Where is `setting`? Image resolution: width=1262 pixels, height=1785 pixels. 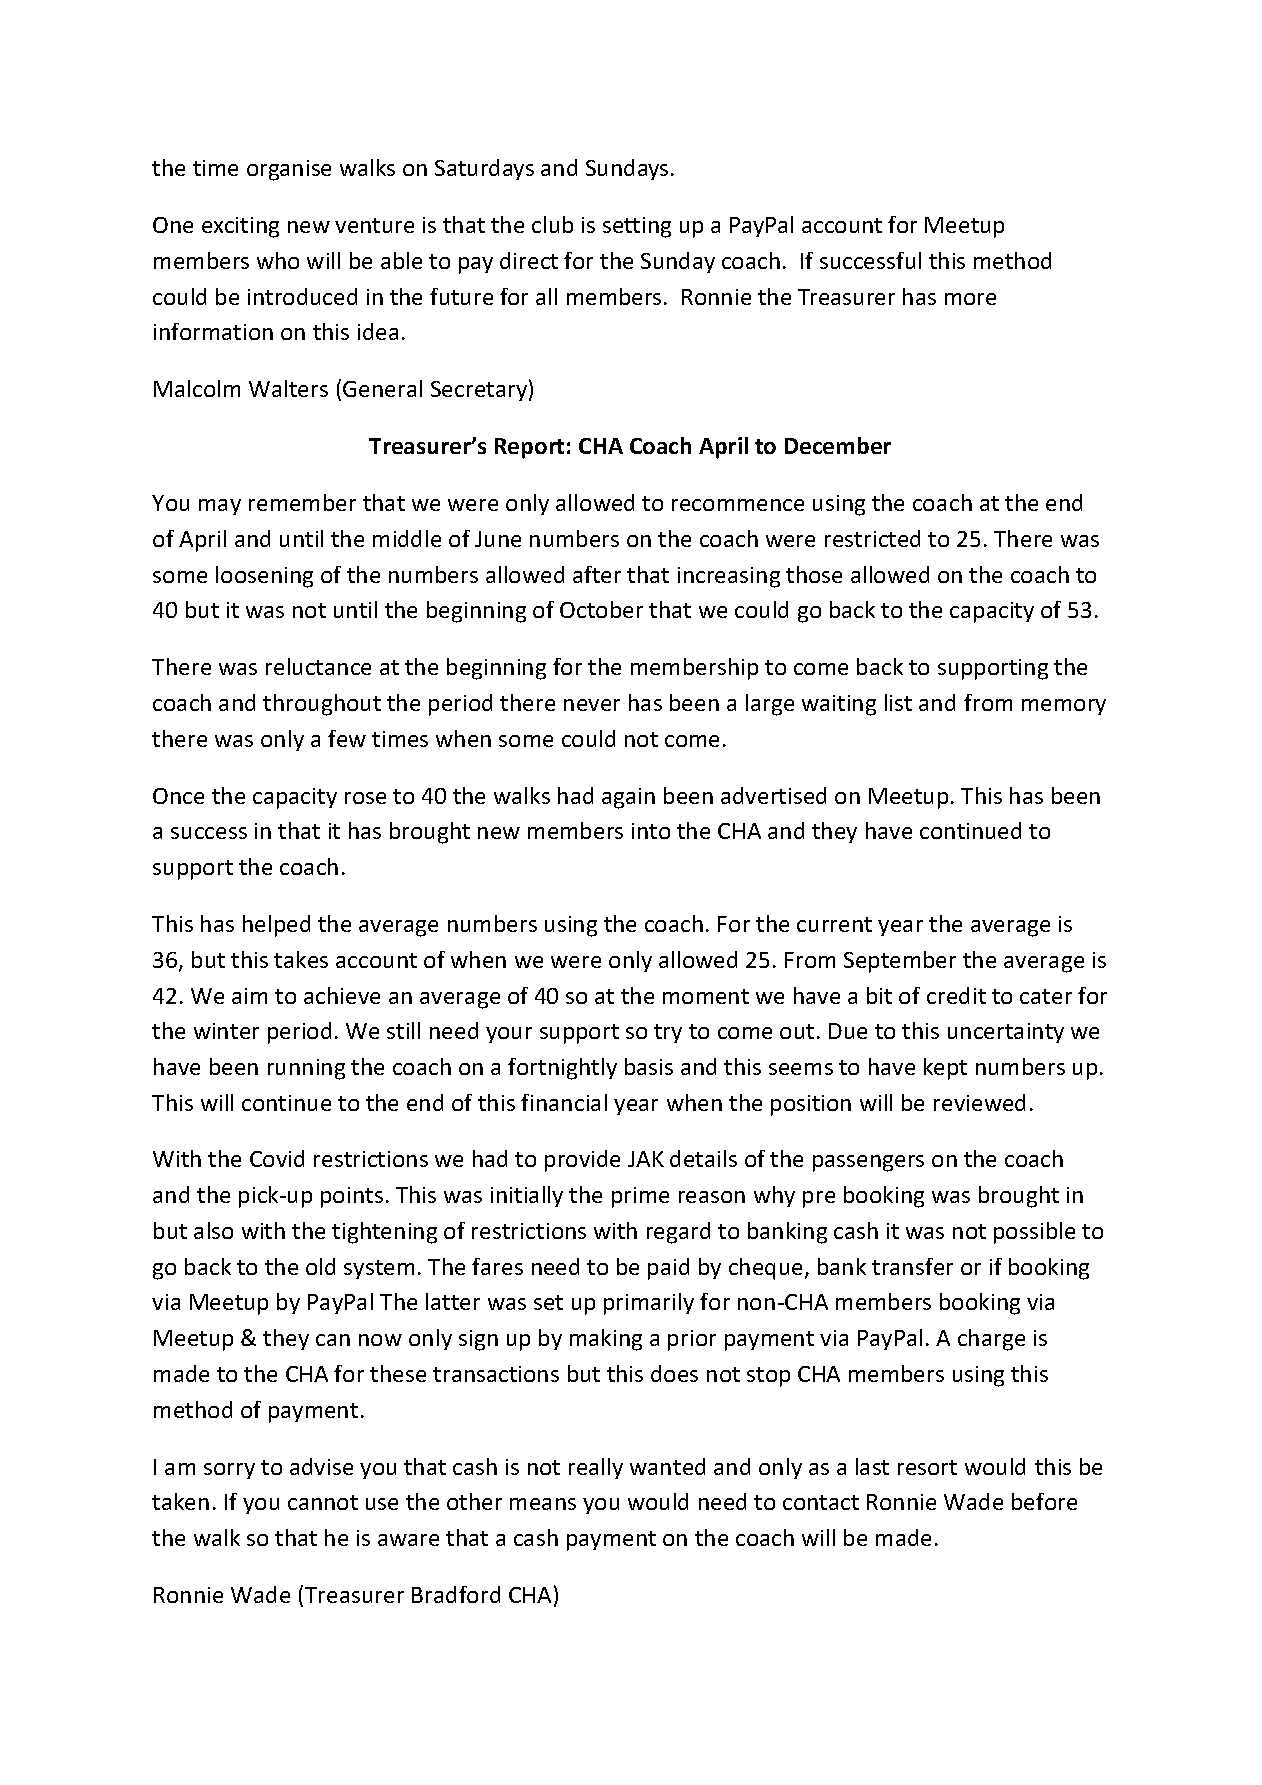 setting is located at coordinates (637, 227).
